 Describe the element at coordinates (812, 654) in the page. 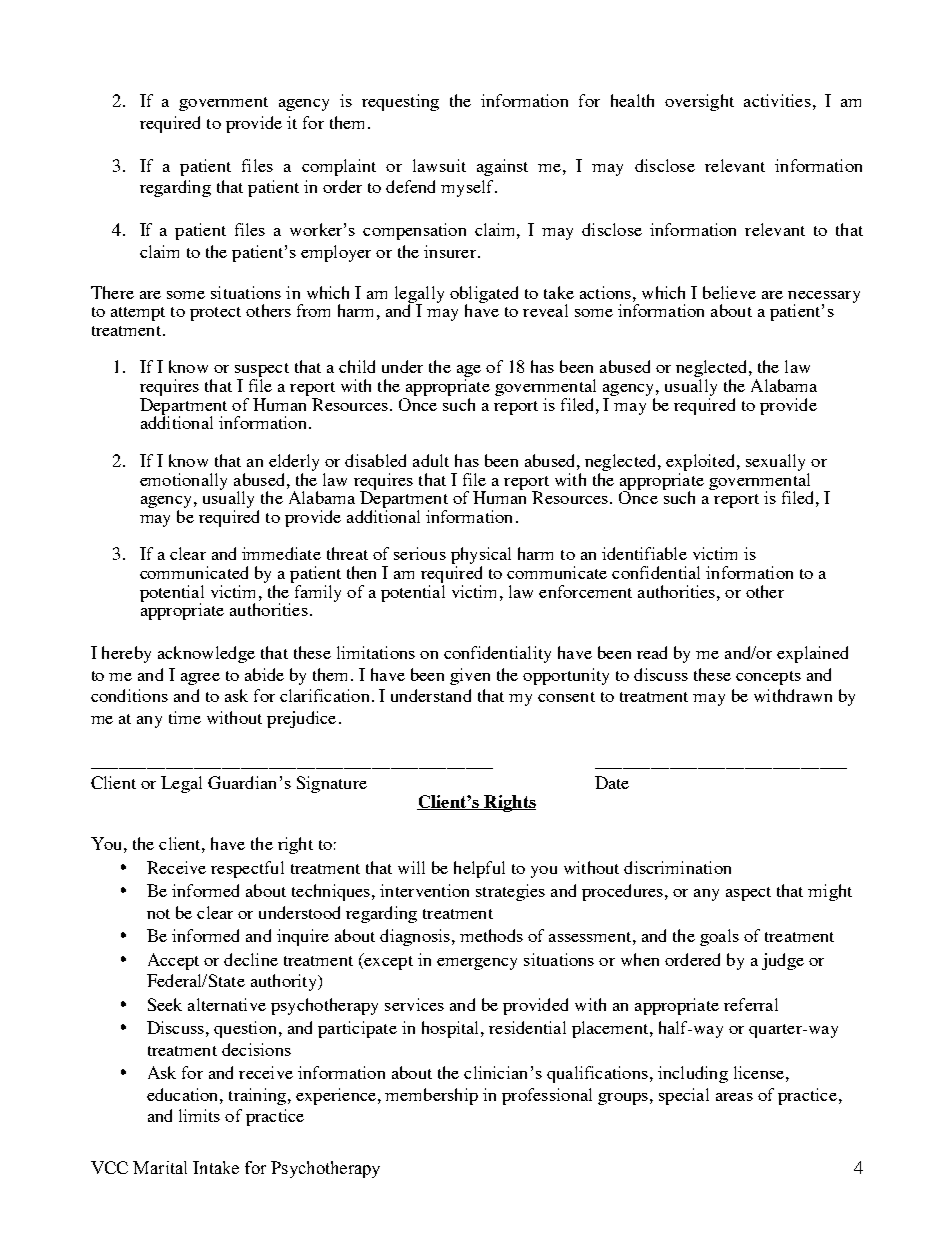

I see `explained` at that location.
